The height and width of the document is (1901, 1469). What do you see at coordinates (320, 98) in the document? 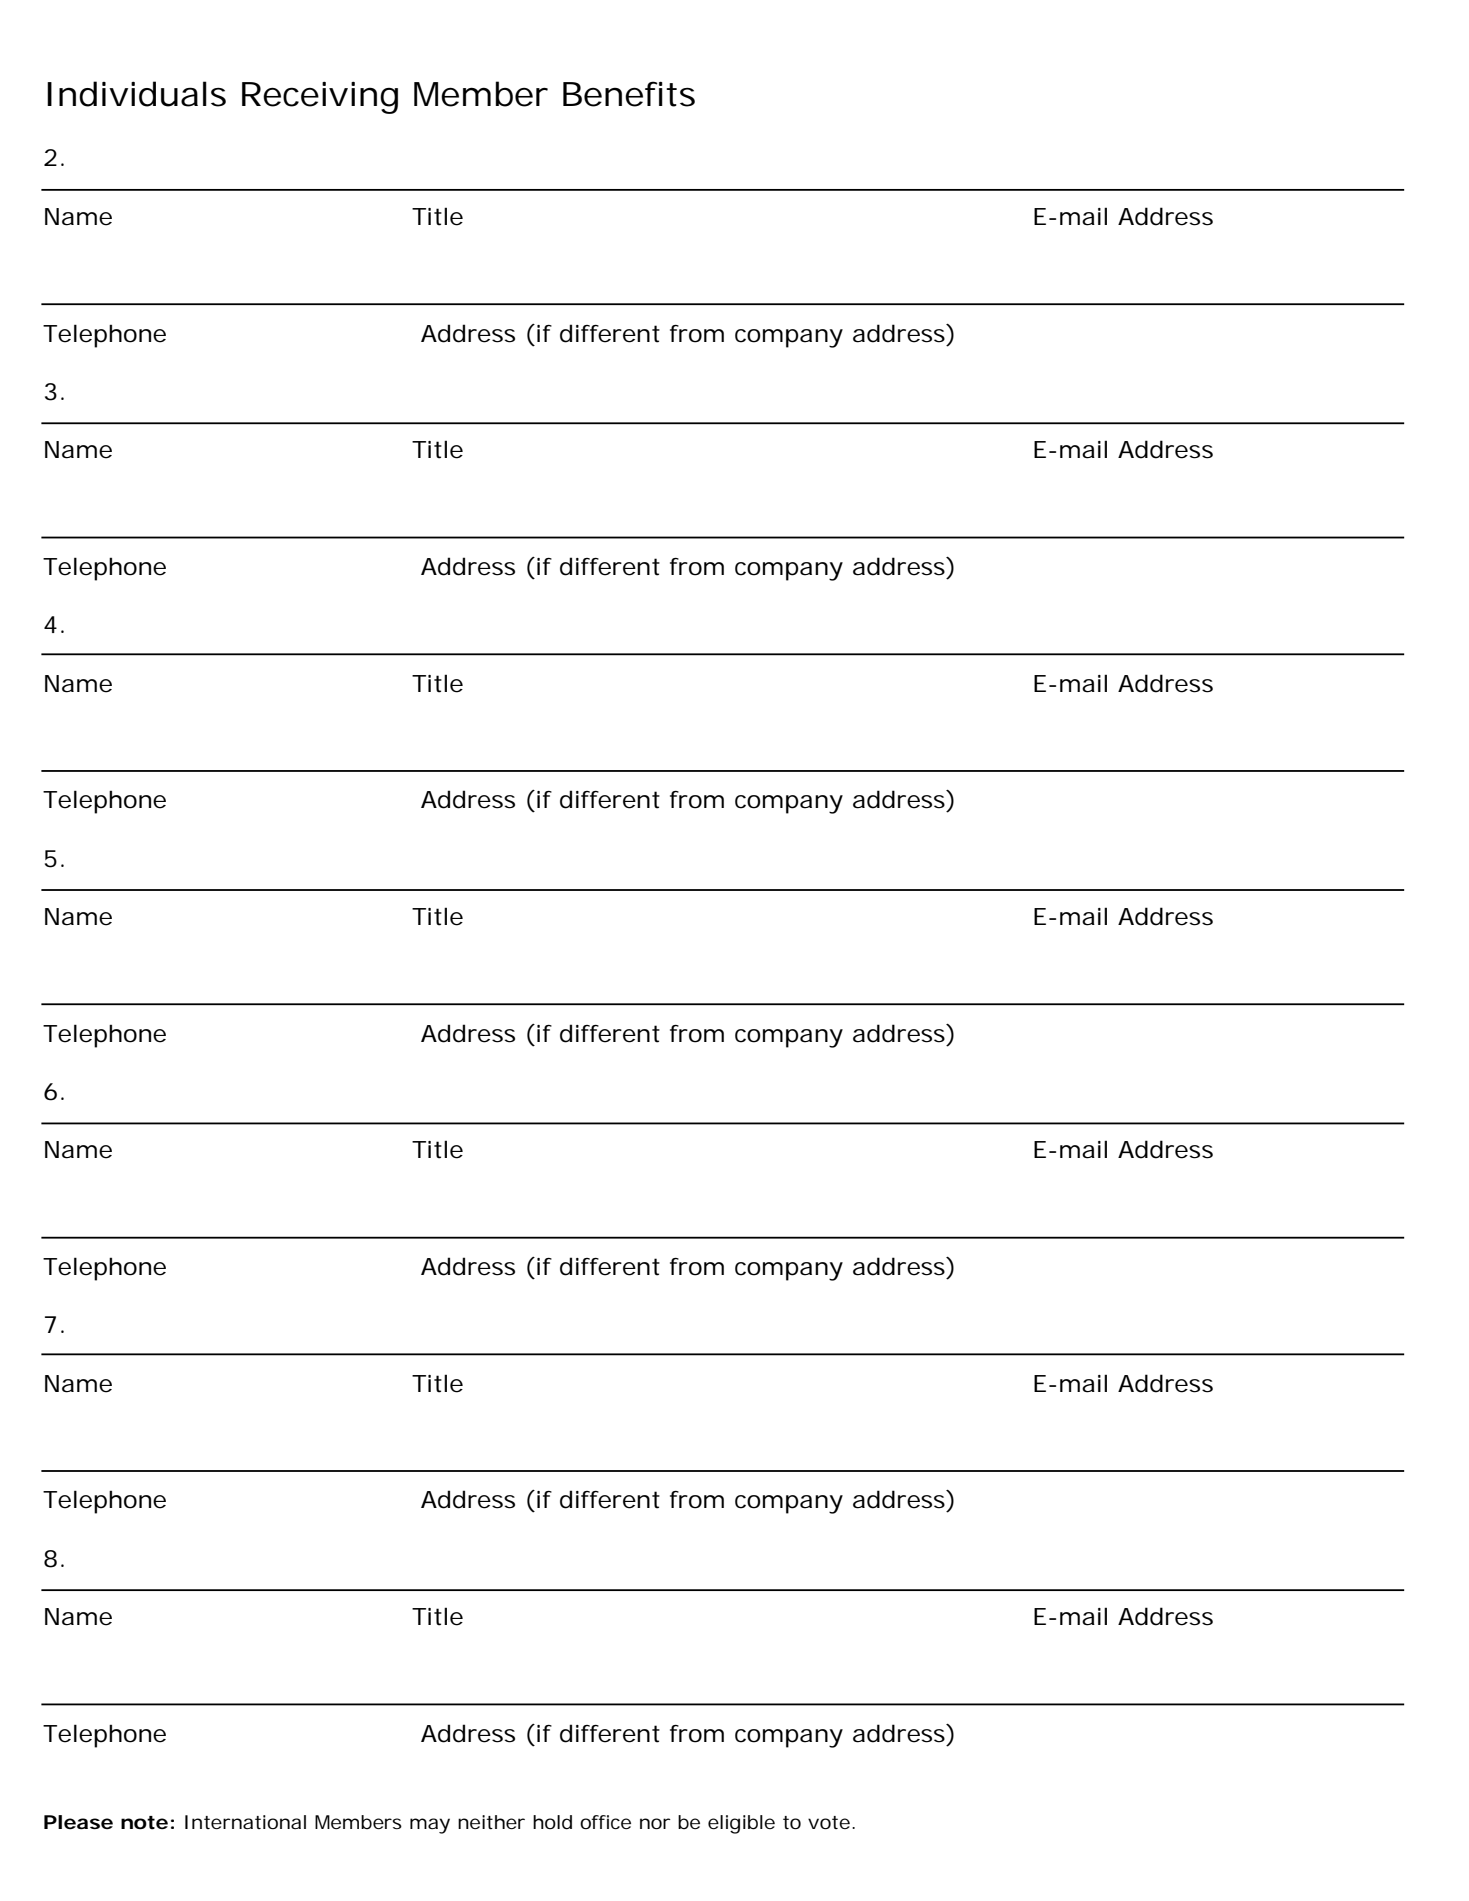
I see `Receiving` at bounding box center [320, 98].
